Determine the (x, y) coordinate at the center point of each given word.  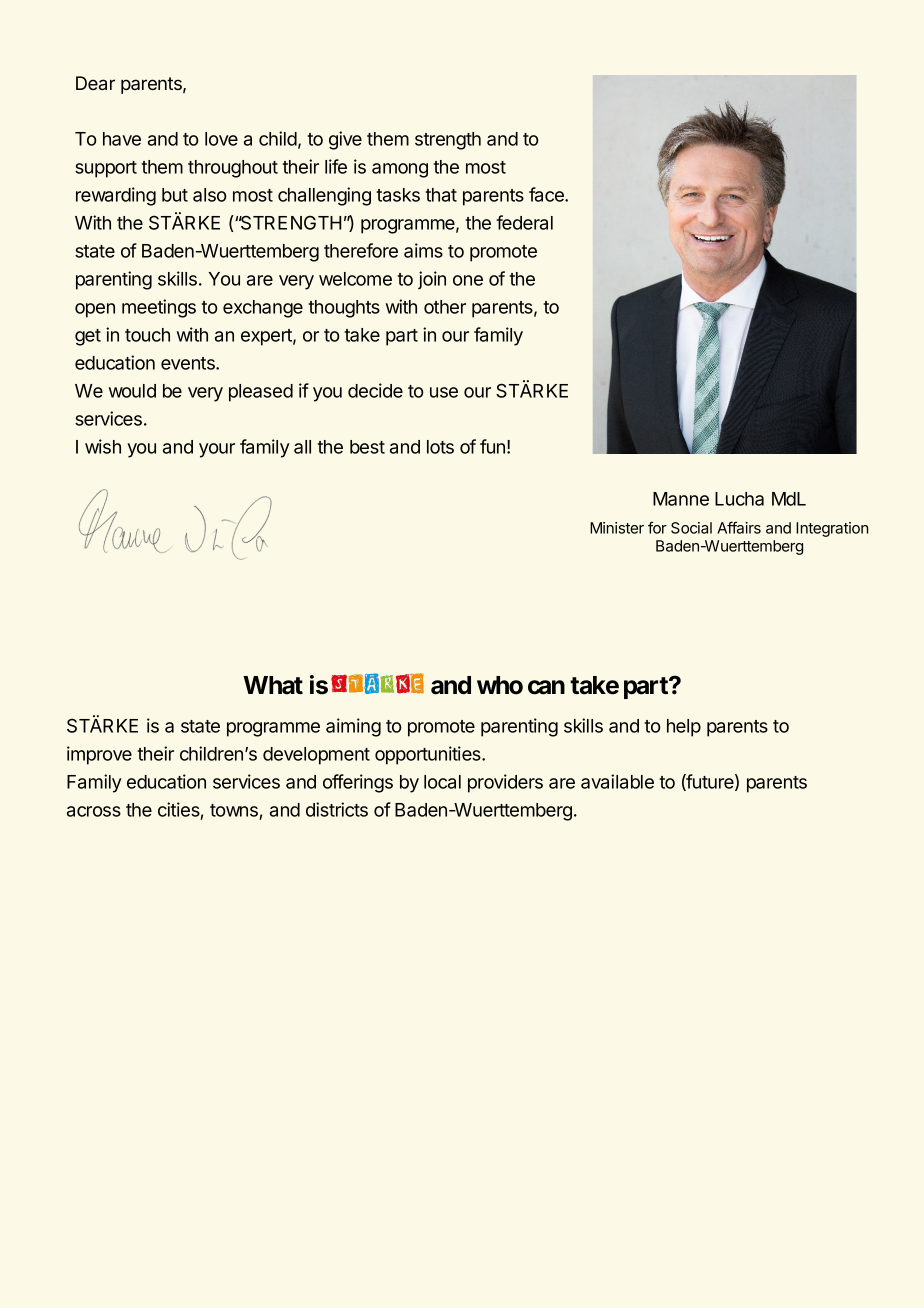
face (547, 194)
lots (440, 447)
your (217, 450)
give (345, 140)
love (221, 139)
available (617, 781)
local (442, 782)
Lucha (739, 499)
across (94, 811)
